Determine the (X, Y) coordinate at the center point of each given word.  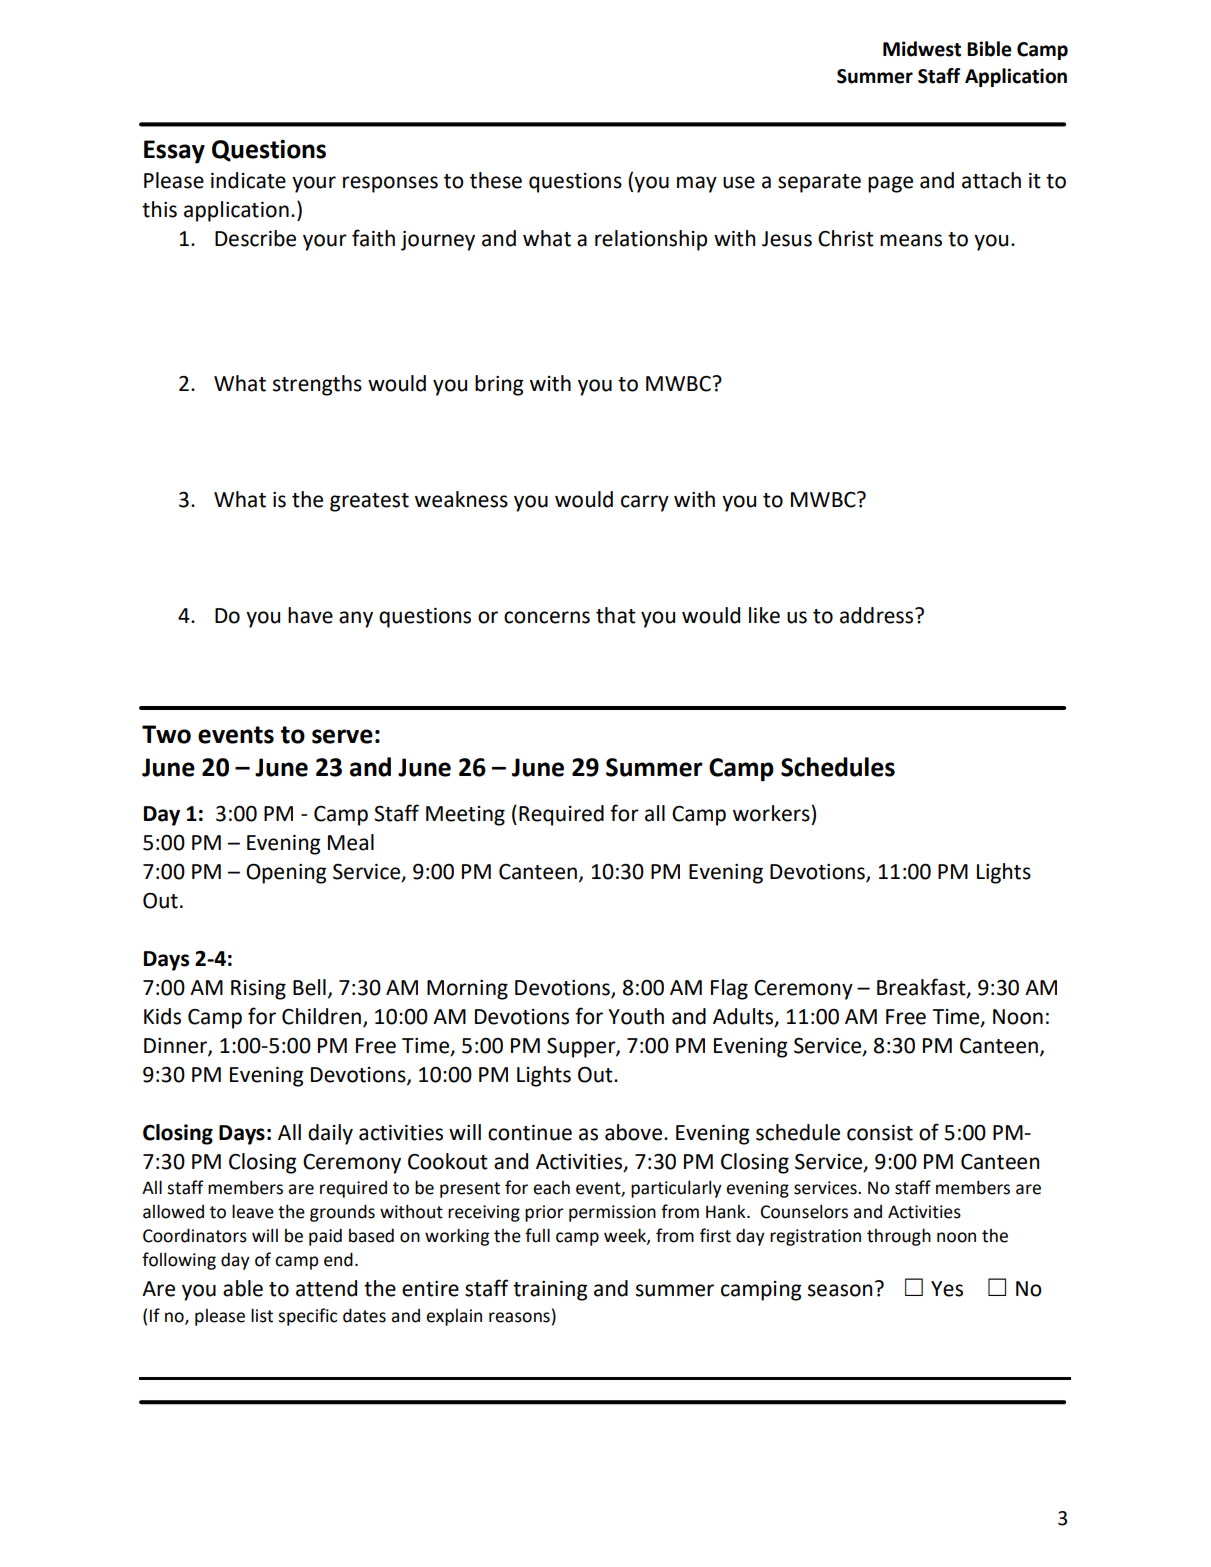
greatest (369, 502)
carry (645, 503)
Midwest (922, 49)
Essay (174, 152)
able (243, 1288)
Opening (286, 873)
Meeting (465, 816)
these (496, 180)
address (878, 615)
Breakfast (922, 987)
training (550, 1291)
